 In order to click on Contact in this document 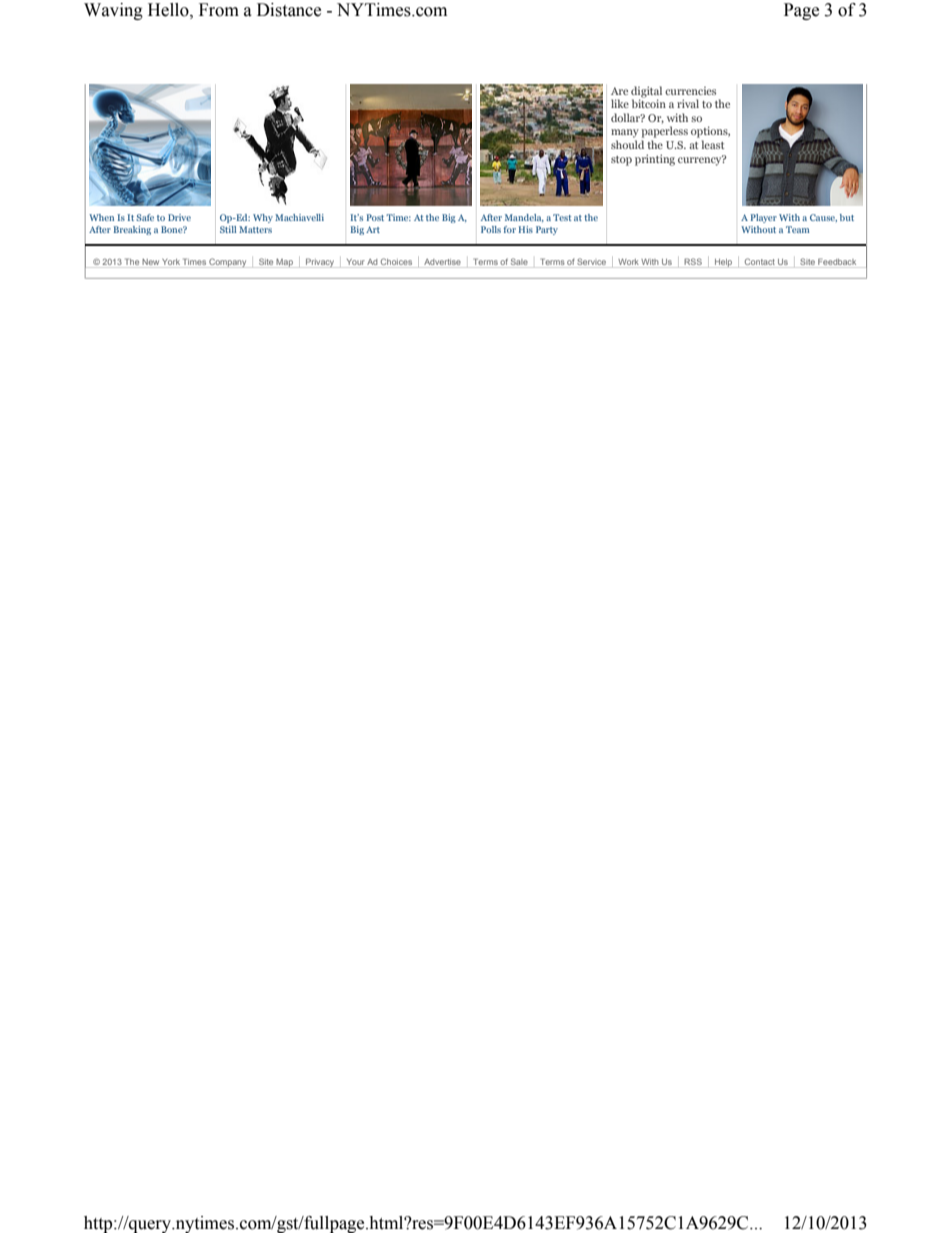, I will do `click(760, 261)`.
